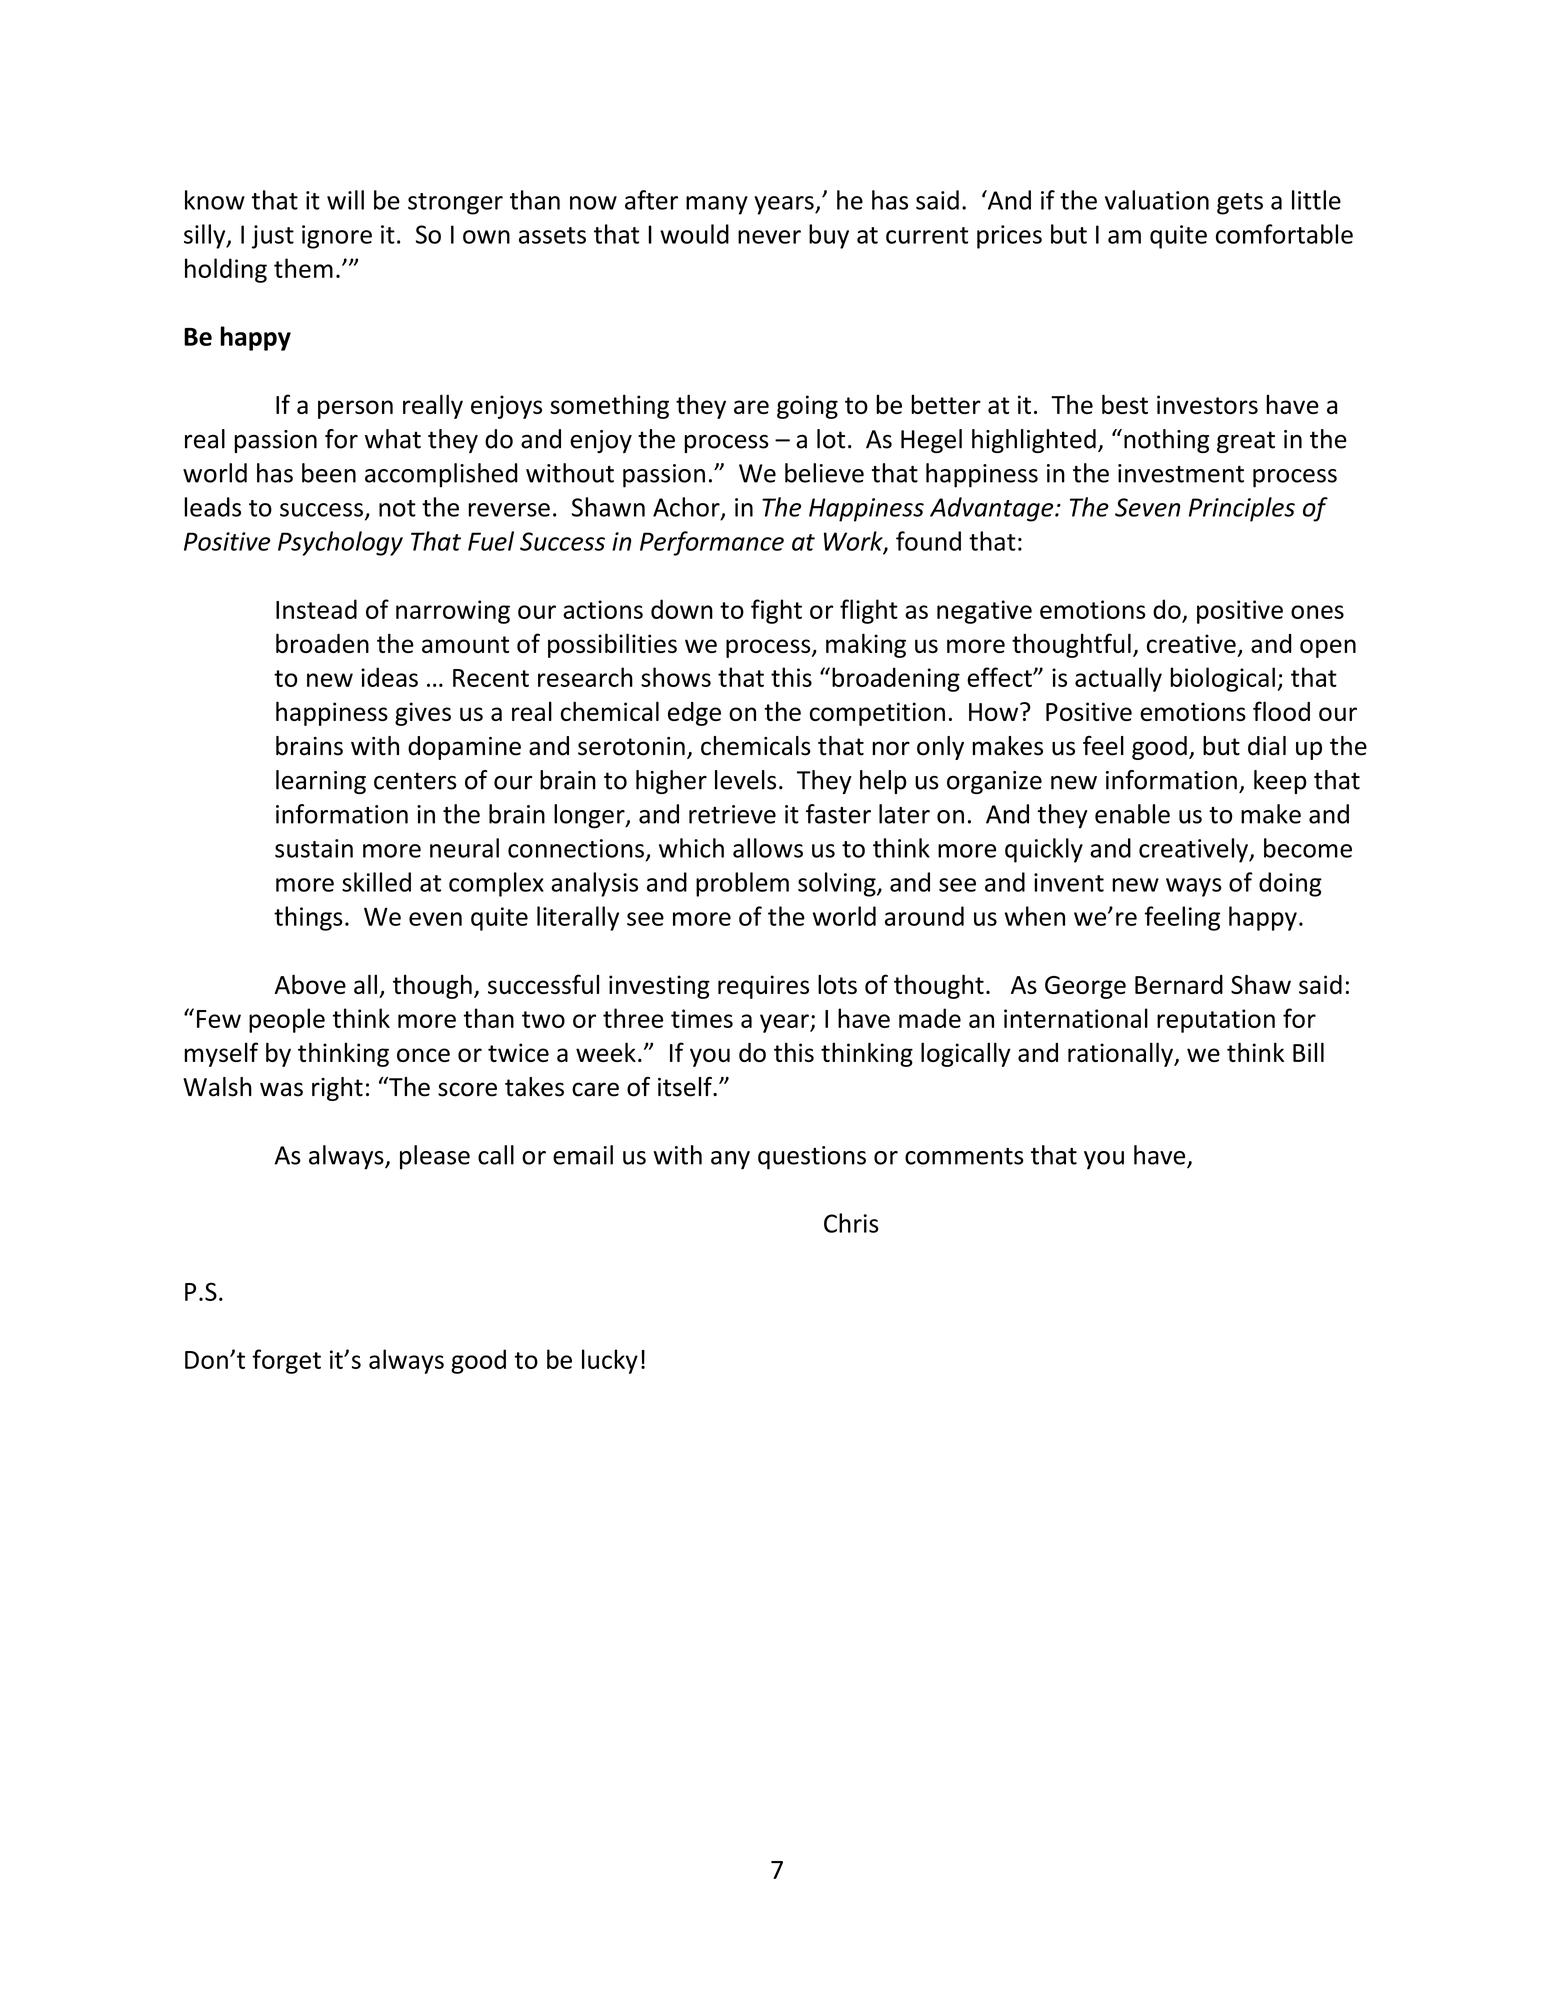 This page has height=2012, width=1554. I want to click on learning, so click(321, 782).
